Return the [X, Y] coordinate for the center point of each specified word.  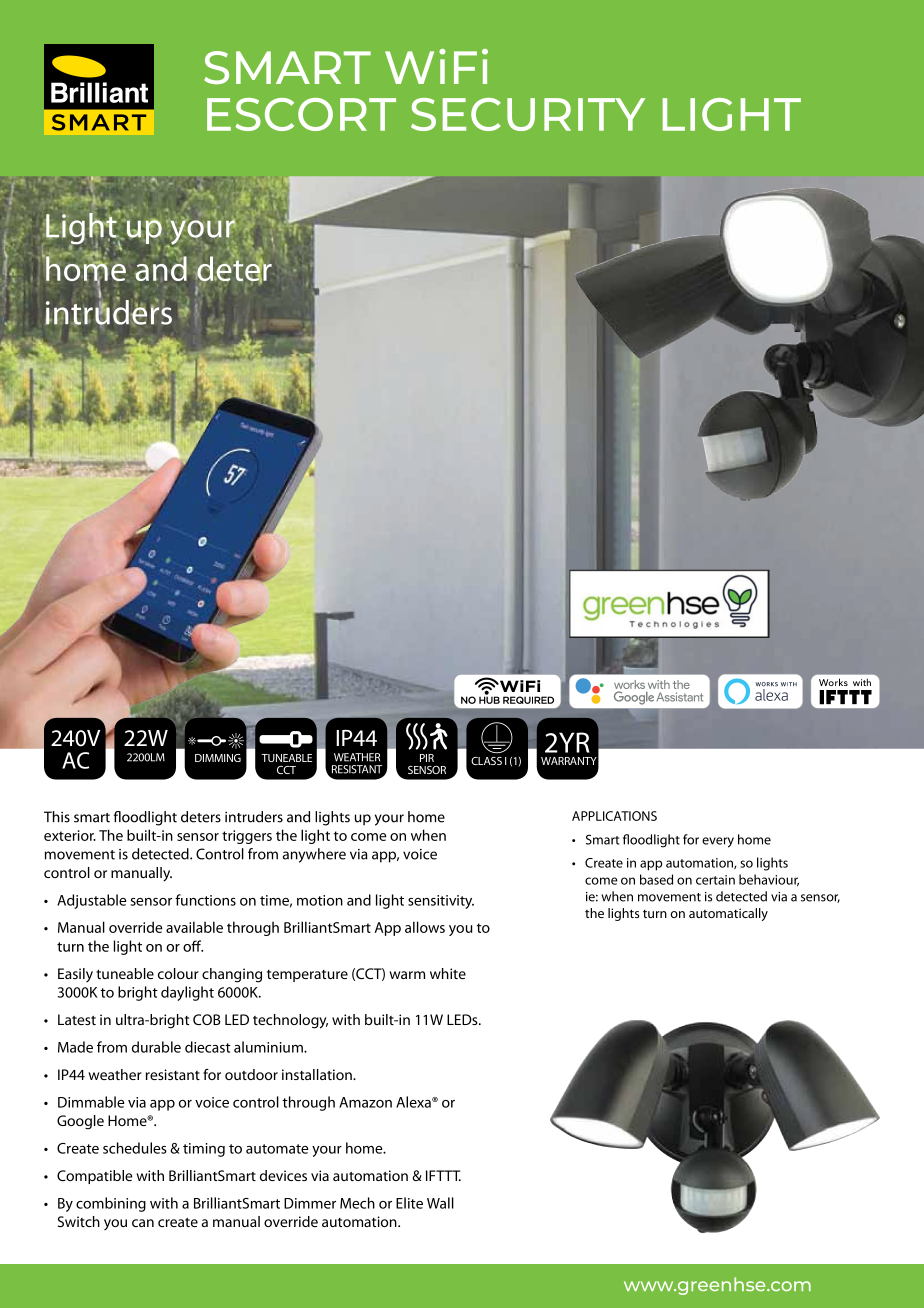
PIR [427, 758]
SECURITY [528, 114]
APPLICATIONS [614, 816]
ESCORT [301, 114]
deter [234, 268]
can [143, 1223]
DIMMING [218, 758]
